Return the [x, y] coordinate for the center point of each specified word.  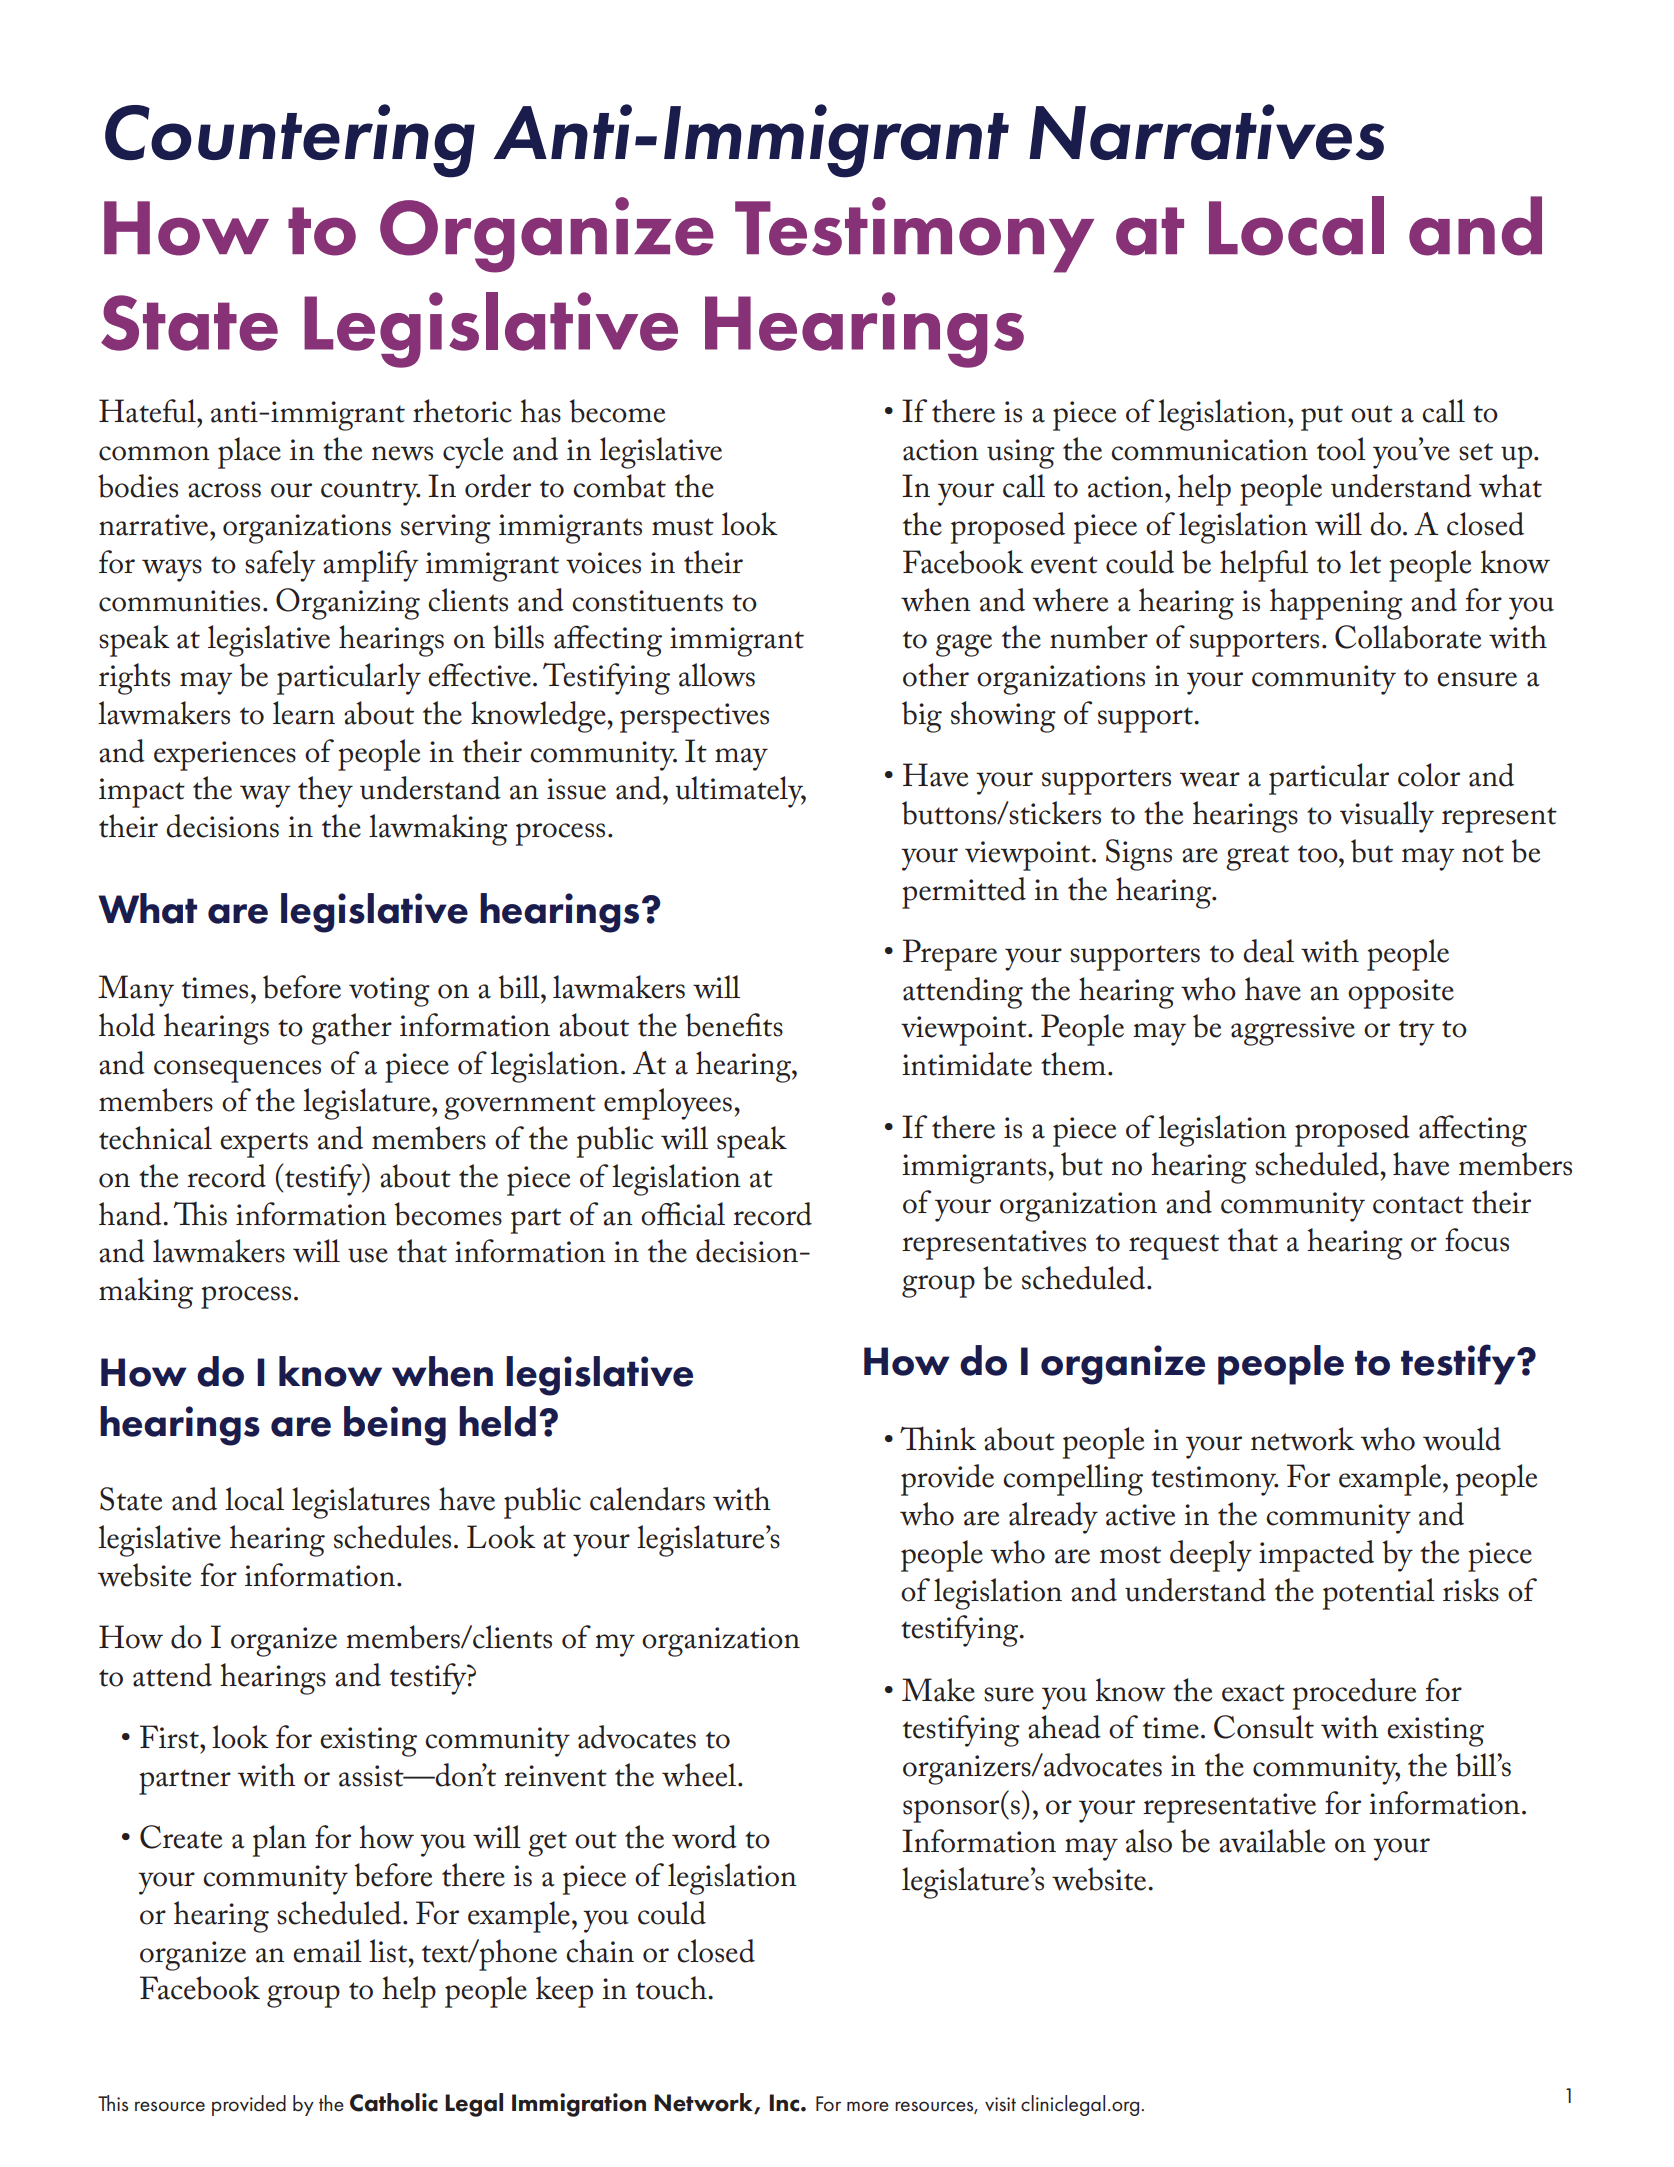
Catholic [394, 2102]
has [540, 411]
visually [1387, 817]
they [325, 792]
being [395, 1426]
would [1462, 1439]
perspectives [694, 718]
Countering [290, 141]
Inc [785, 2103]
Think [938, 1438]
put [1322, 418]
